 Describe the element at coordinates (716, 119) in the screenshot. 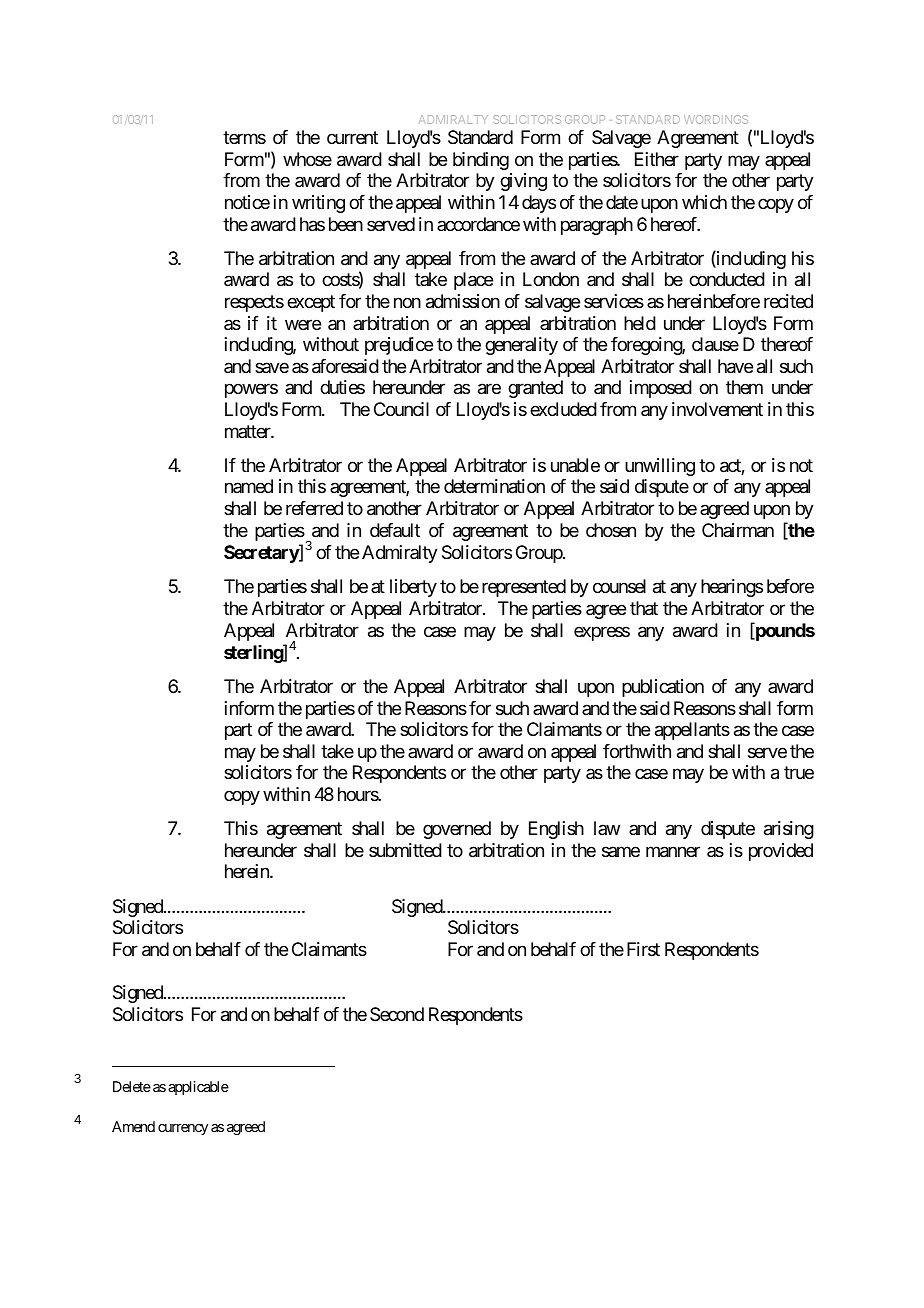

I see `WORDINGS` at that location.
